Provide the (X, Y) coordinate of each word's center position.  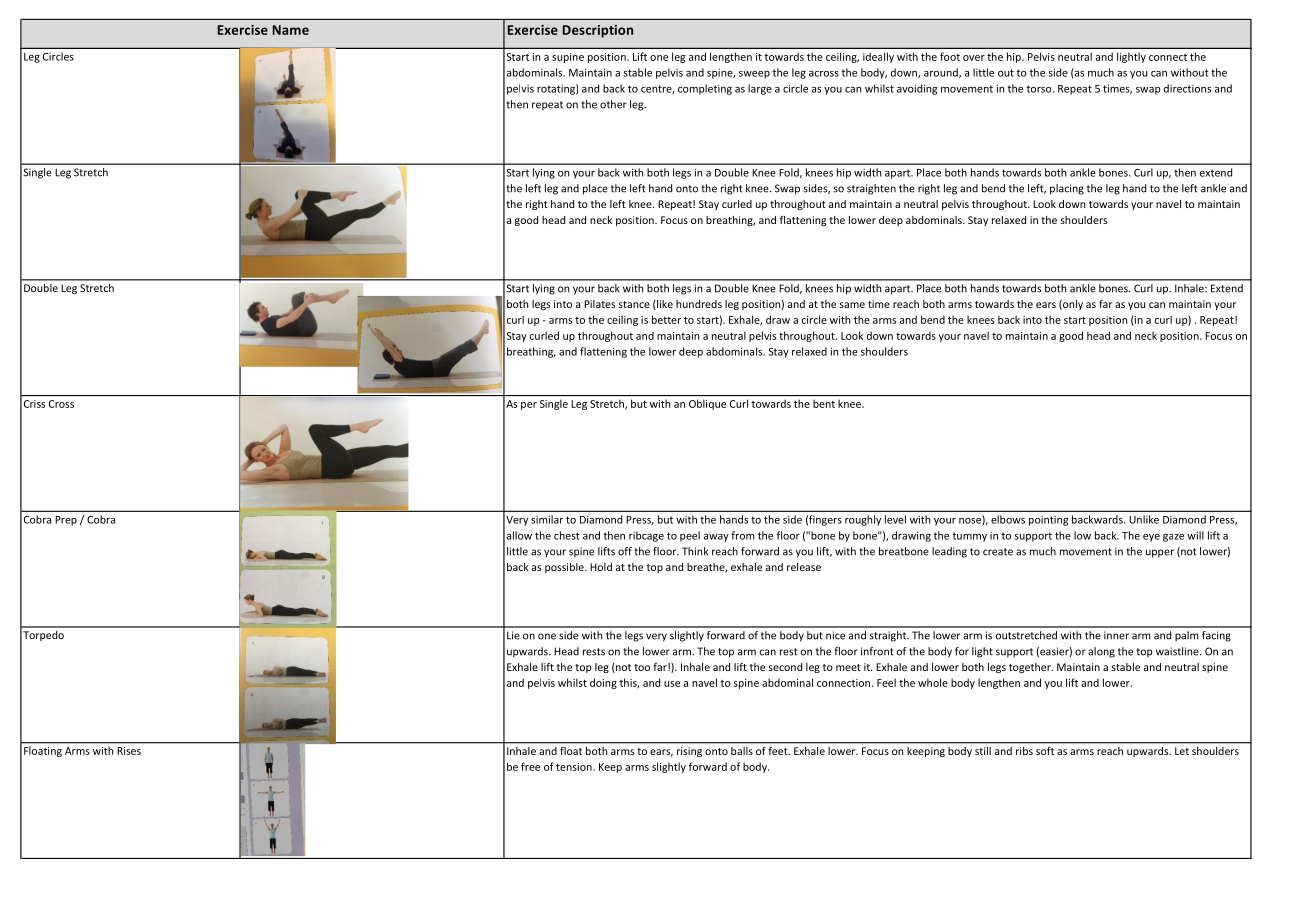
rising (689, 752)
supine (568, 58)
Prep (66, 521)
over (974, 58)
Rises (129, 751)
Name (291, 30)
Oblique (707, 404)
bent (824, 404)
